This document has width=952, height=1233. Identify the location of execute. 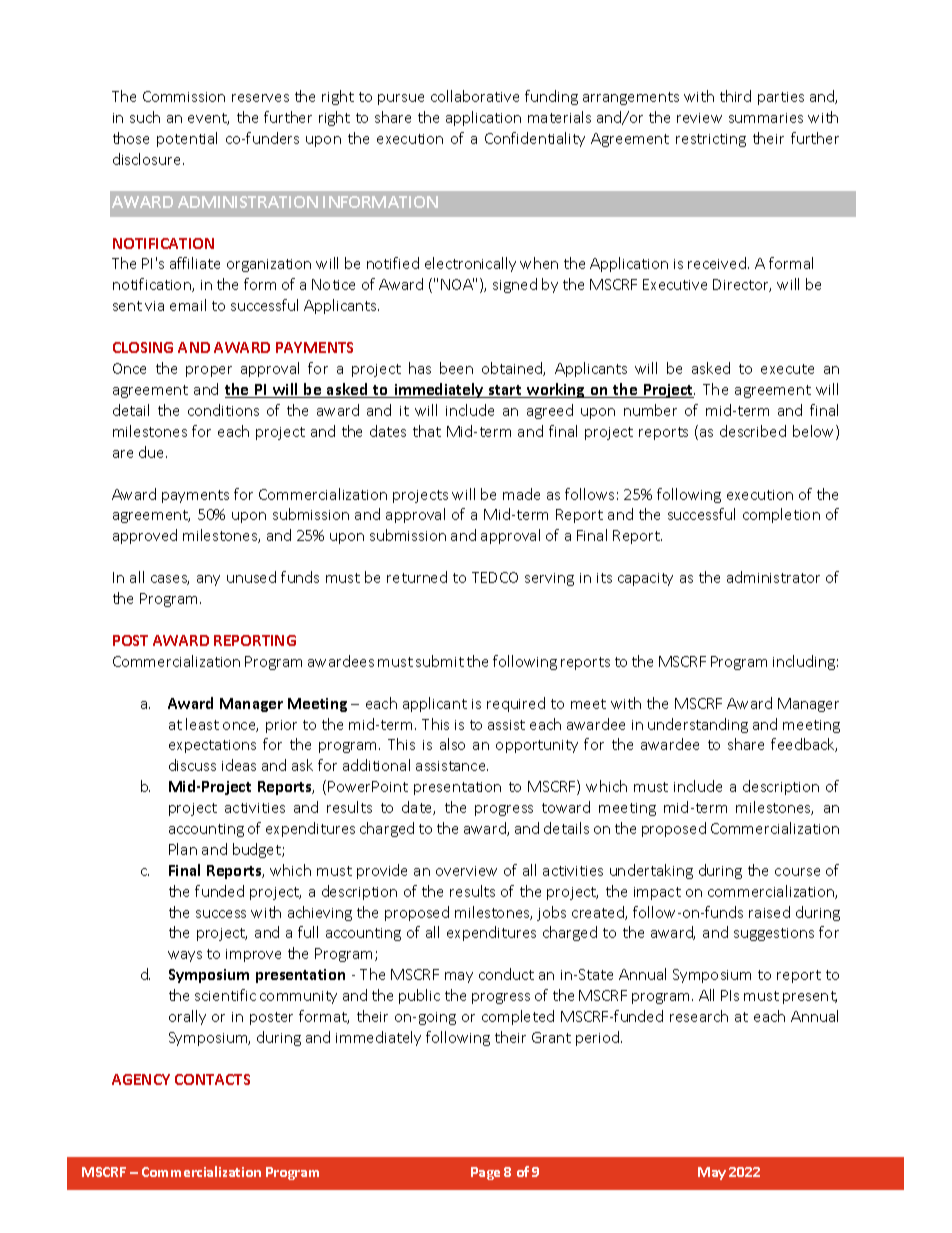
(787, 369).
